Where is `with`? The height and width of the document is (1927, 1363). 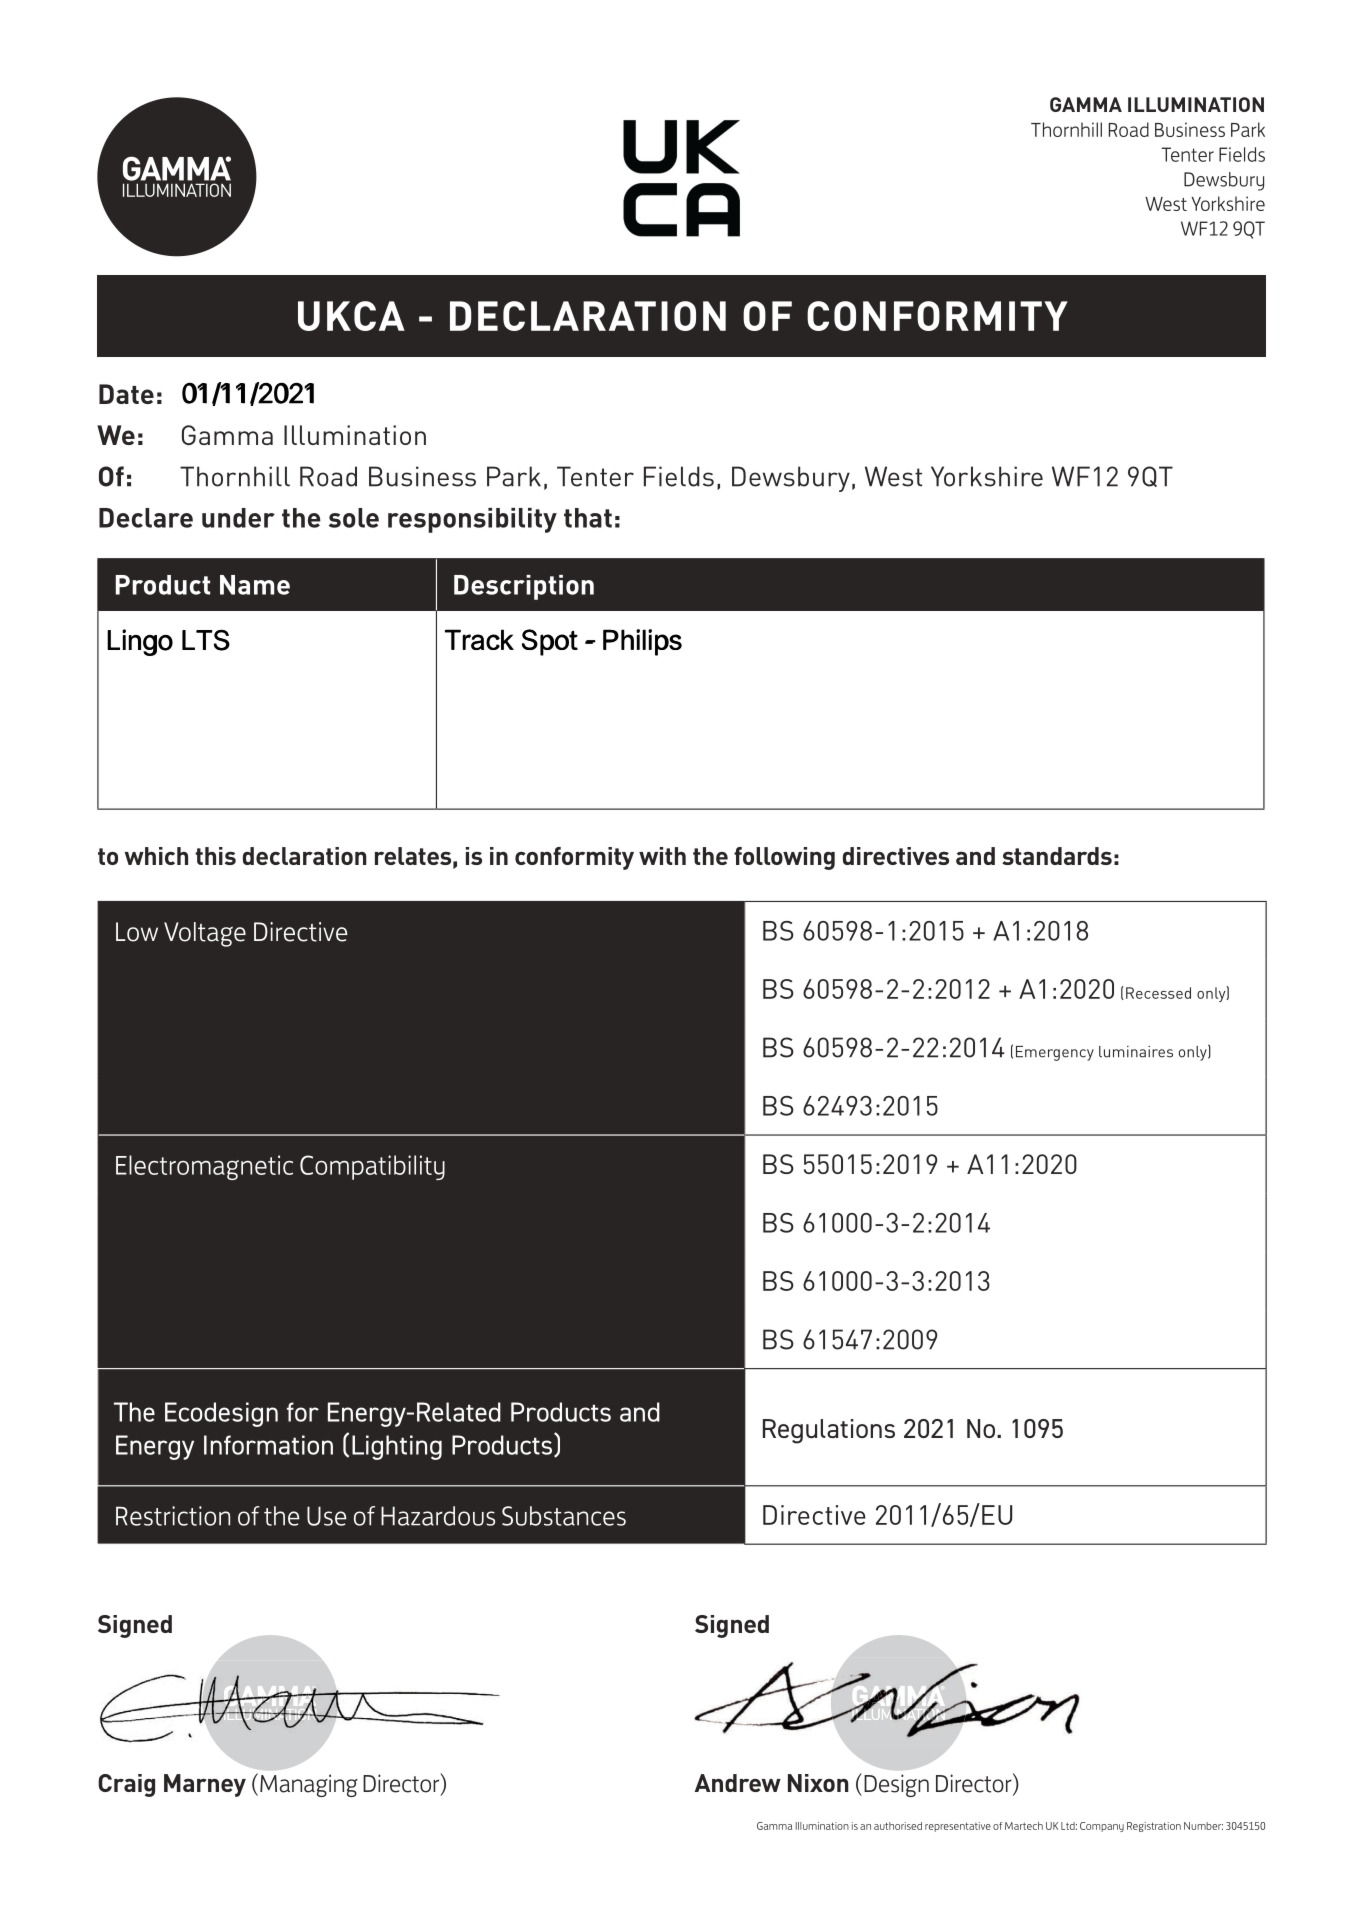
with is located at coordinates (662, 856).
